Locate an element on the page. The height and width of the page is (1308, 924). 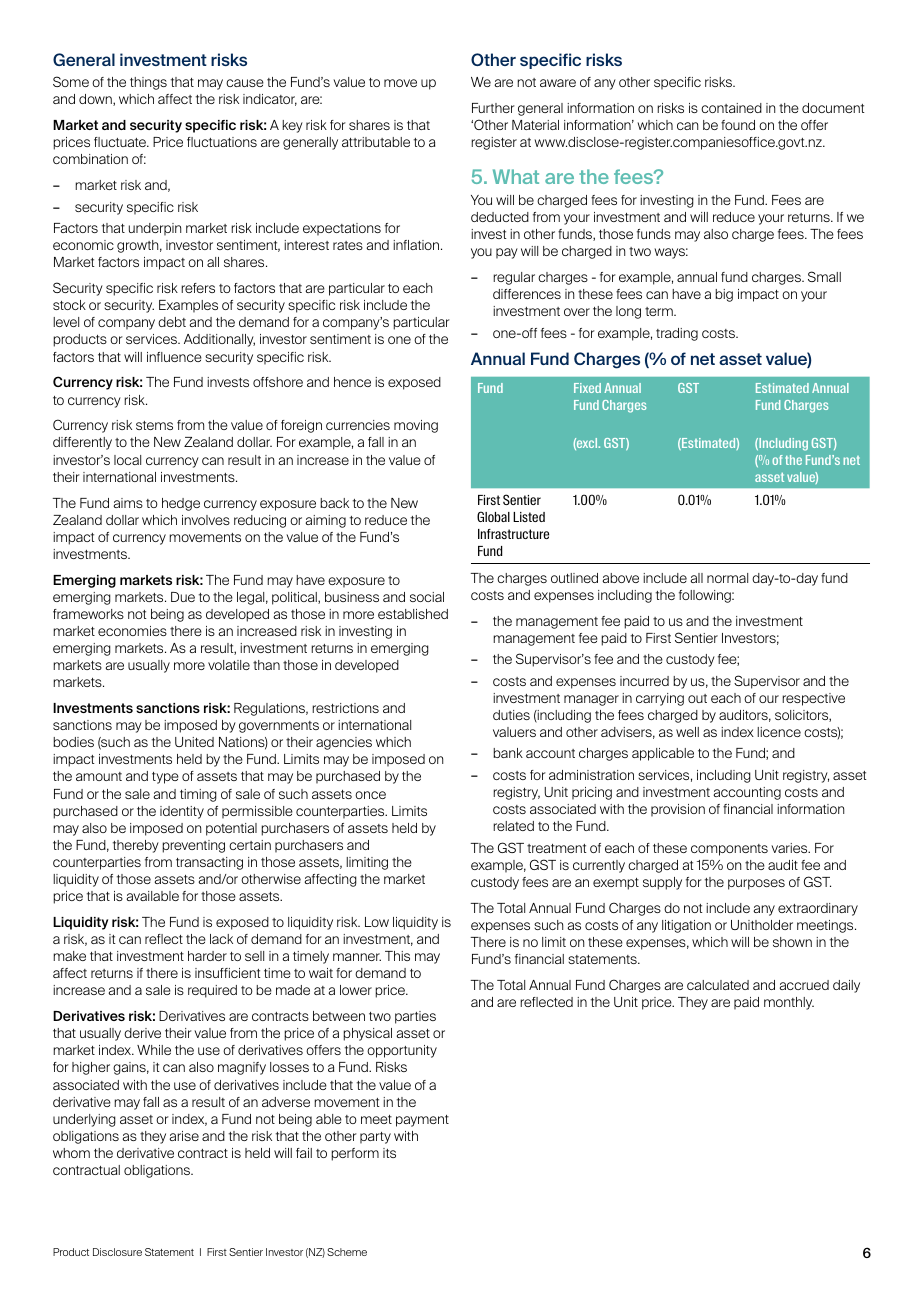
normal is located at coordinates (727, 578).
